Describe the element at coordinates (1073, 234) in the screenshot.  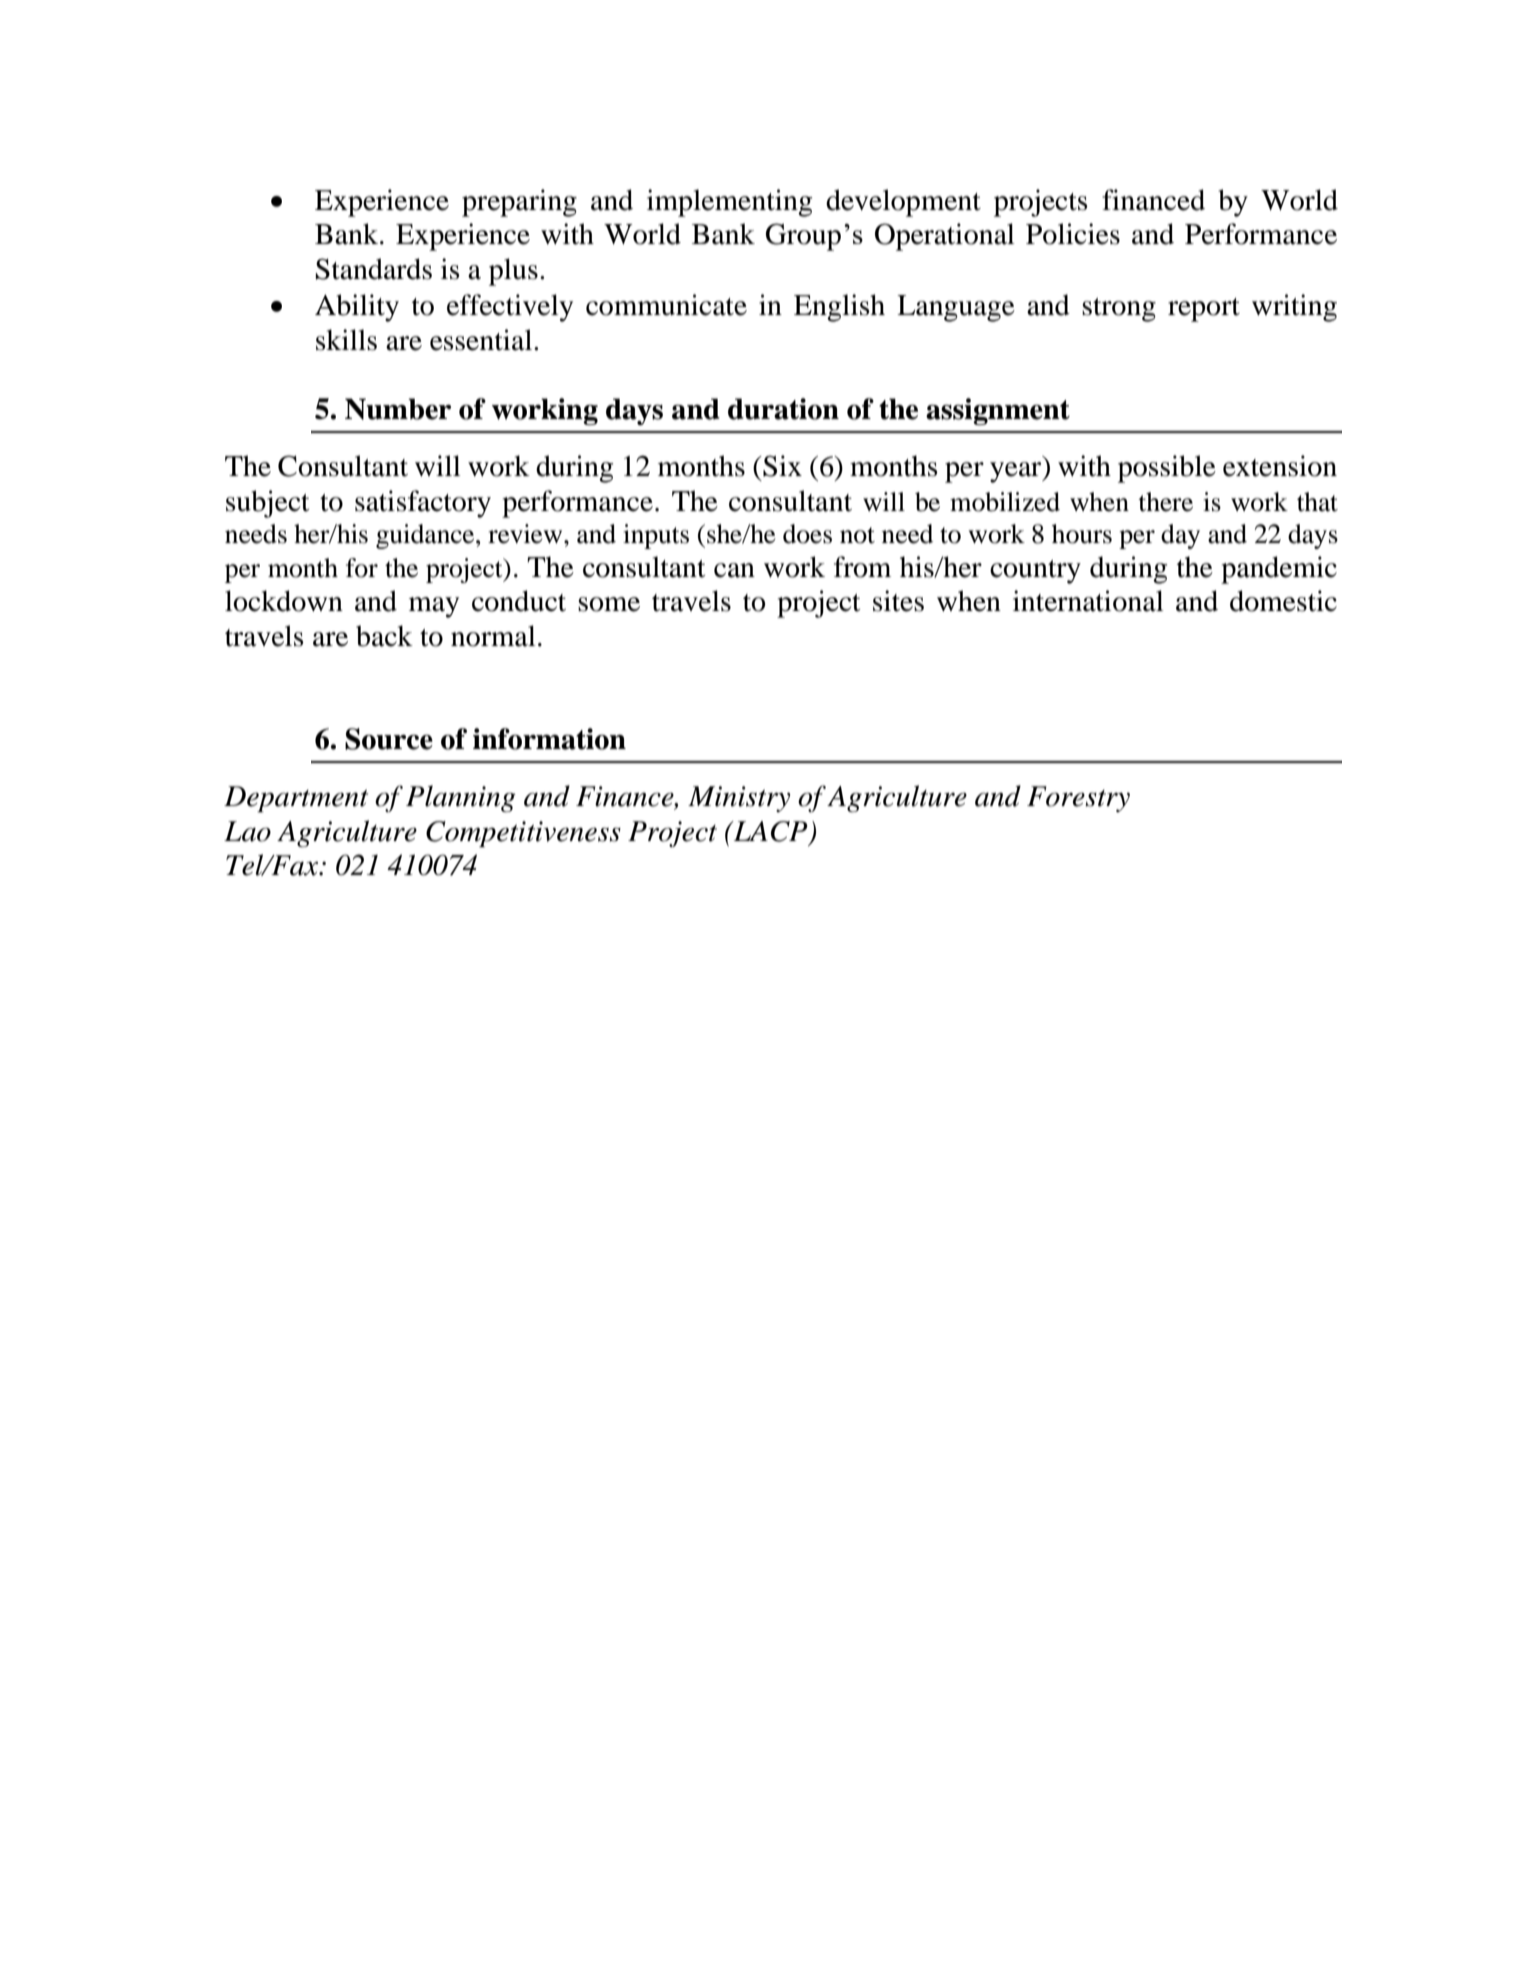
I see `Policies` at that location.
